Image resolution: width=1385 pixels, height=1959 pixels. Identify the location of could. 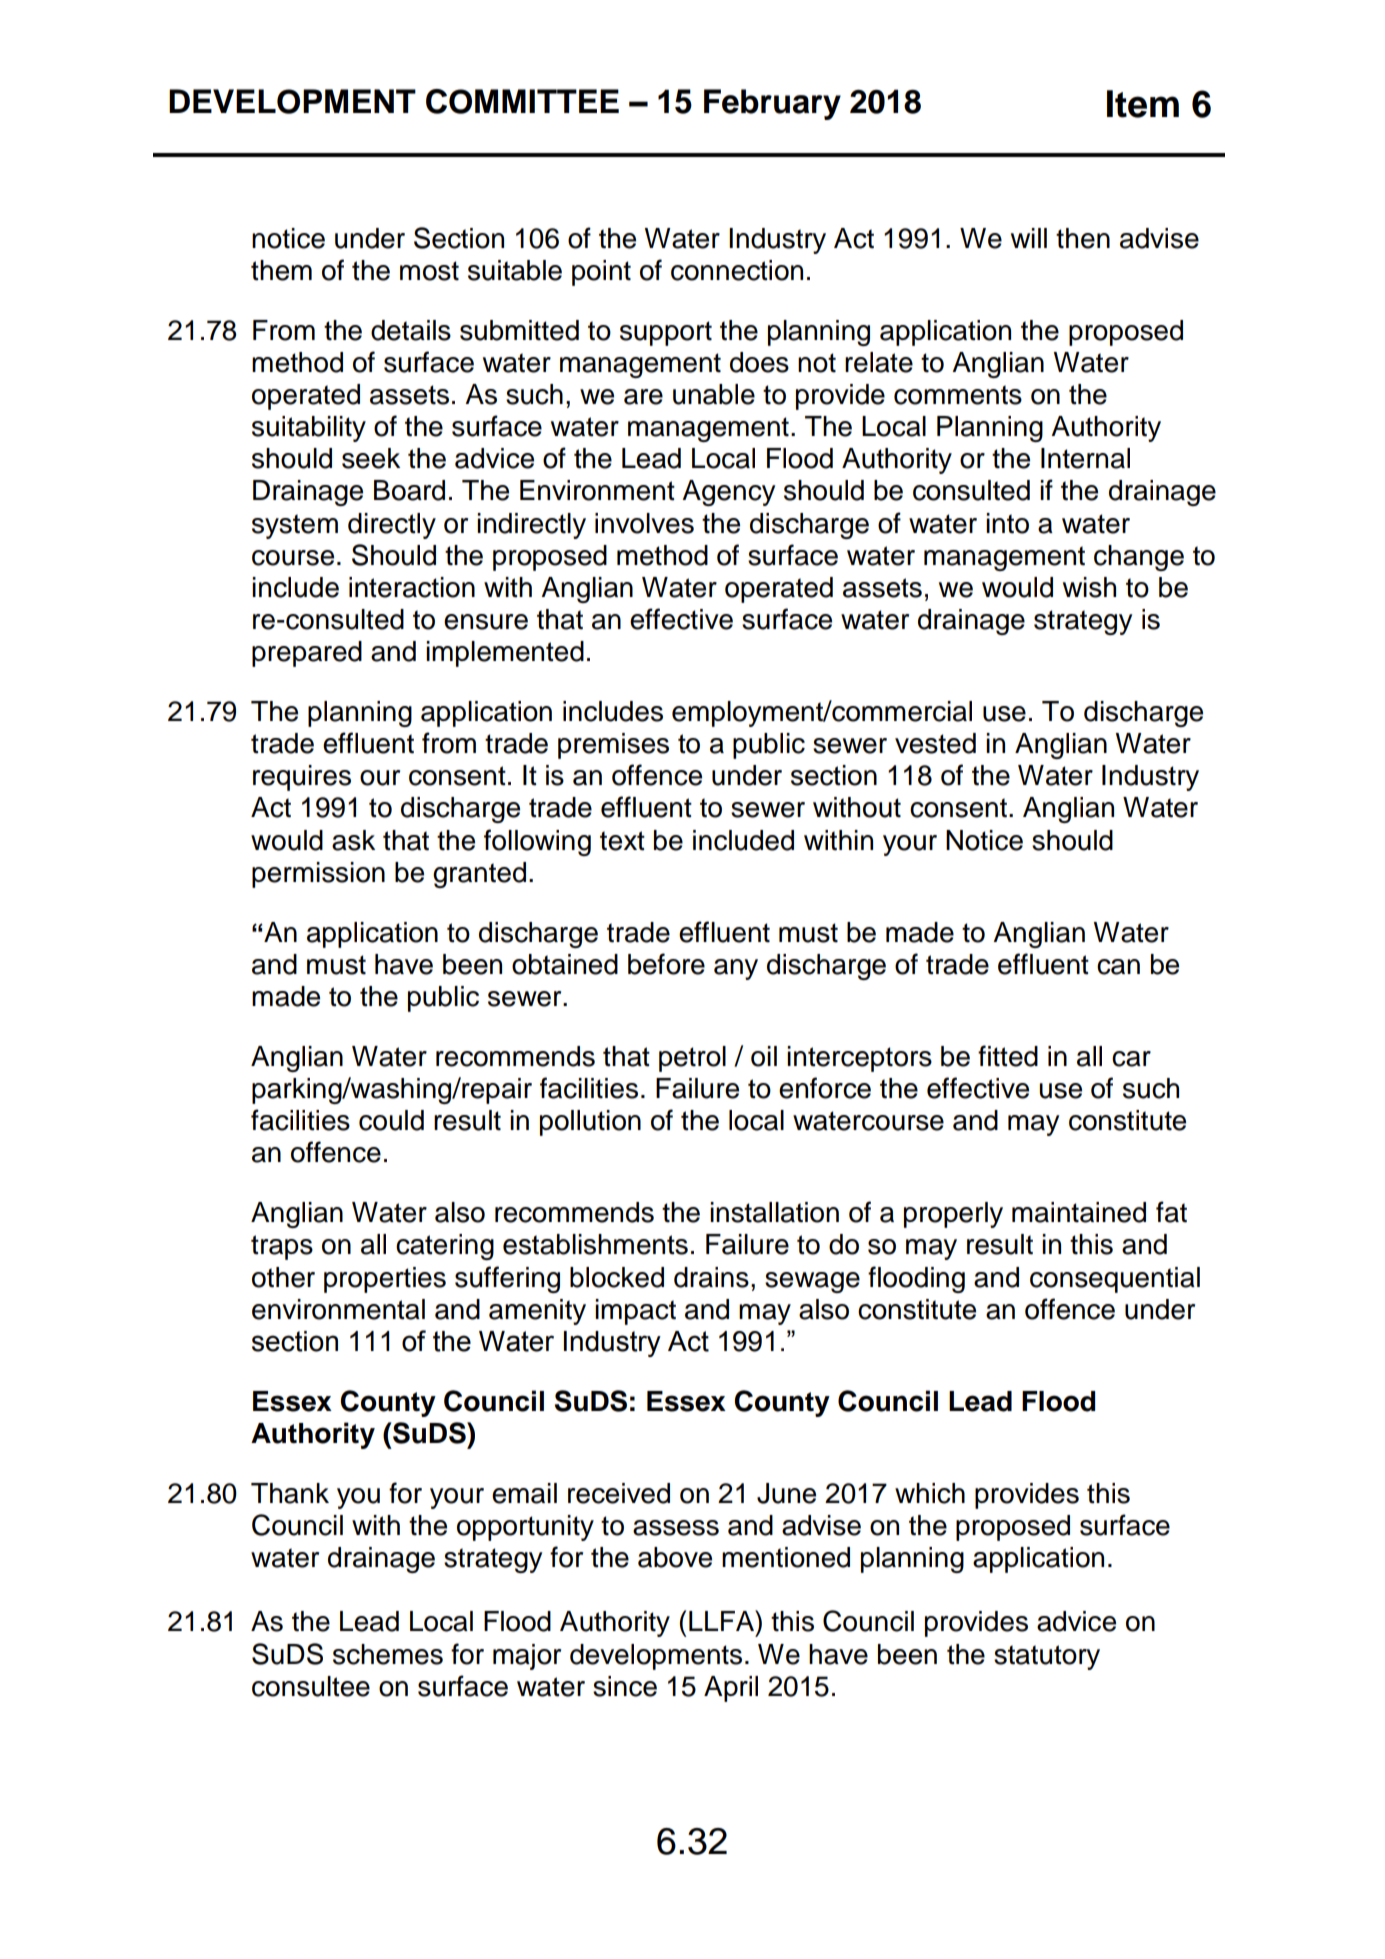
(391, 1120).
